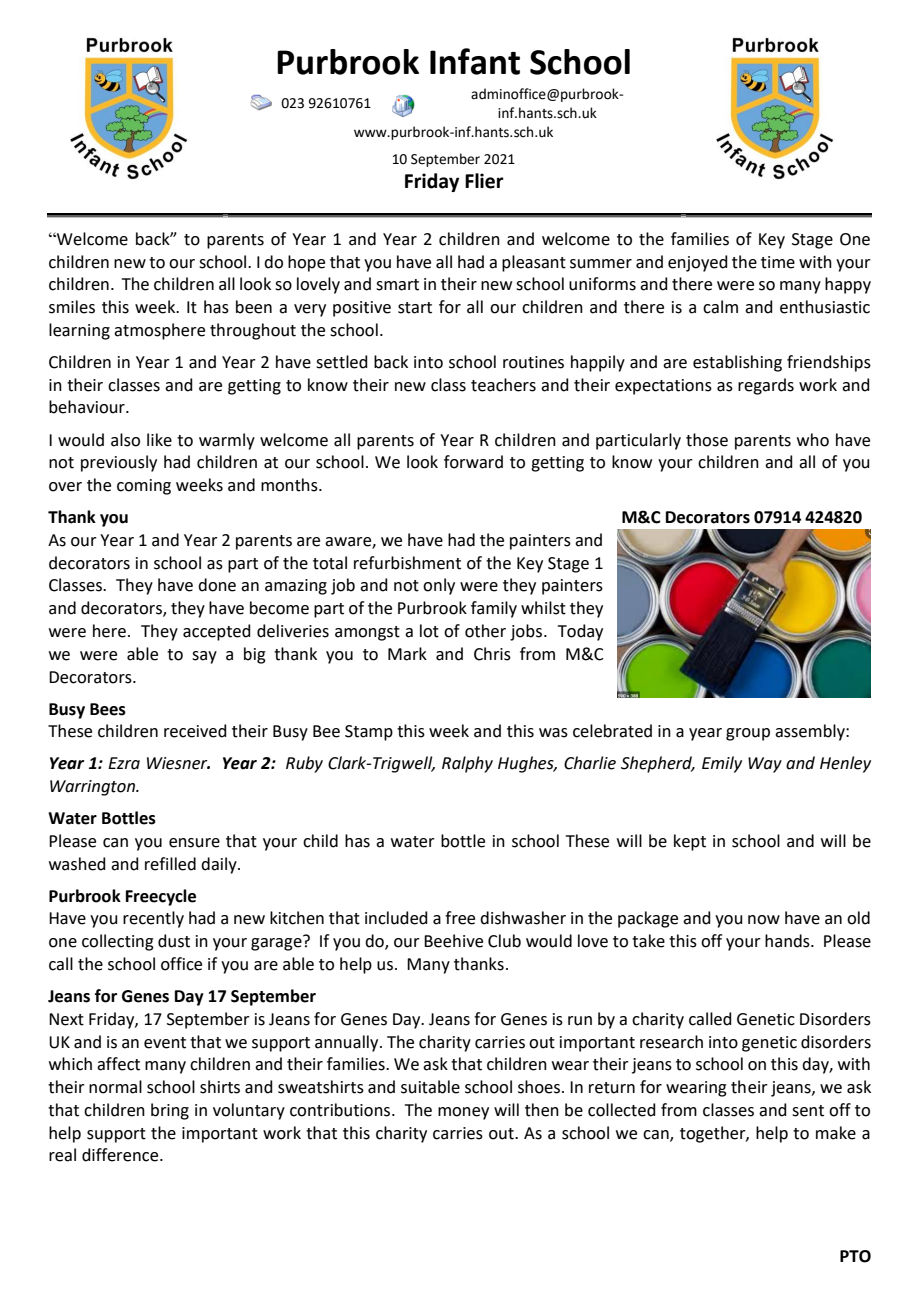 This image has height=1308, width=924. What do you see at coordinates (492, 654) in the image?
I see `Chris` at bounding box center [492, 654].
